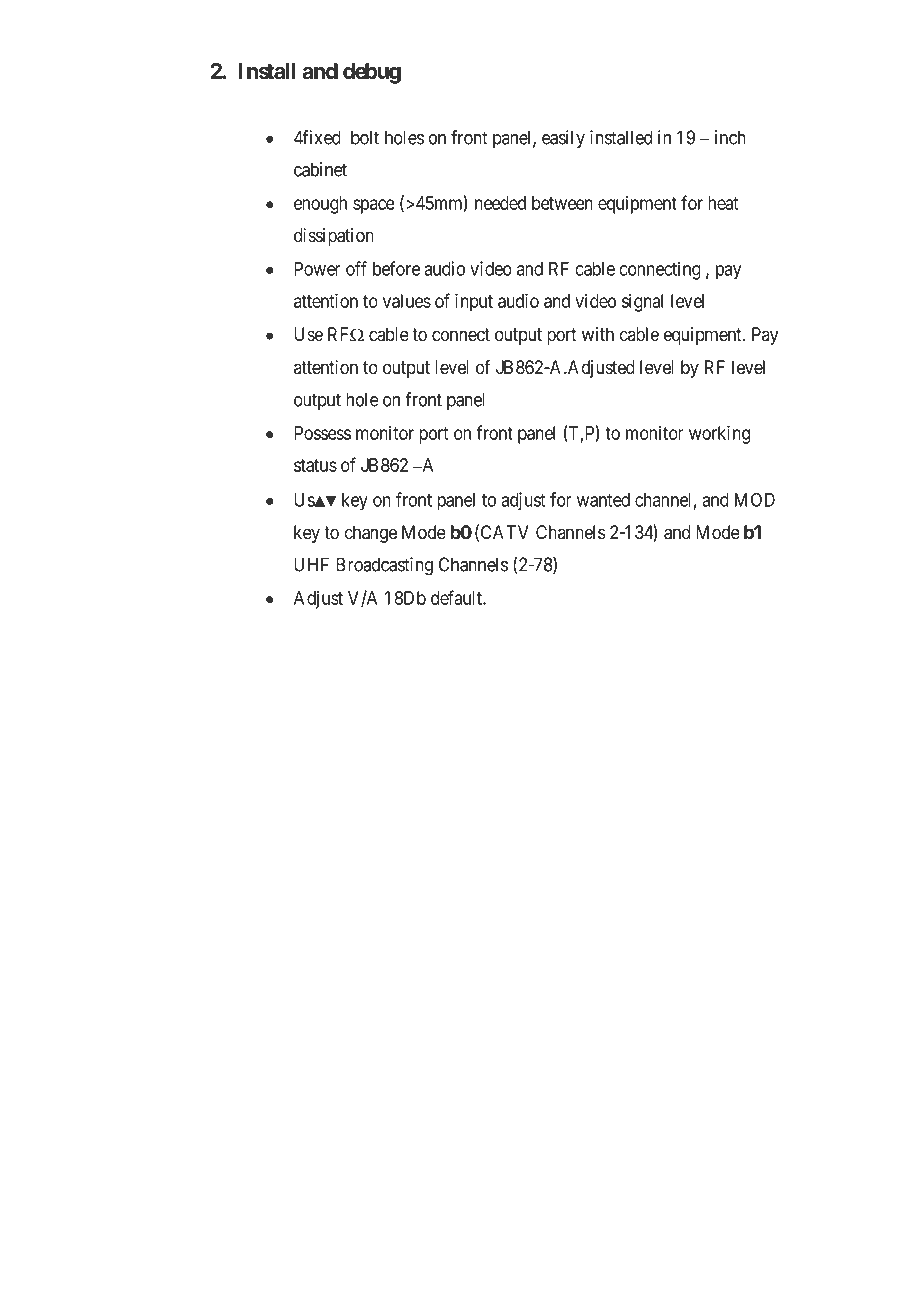  Describe the element at coordinates (730, 137) in the page. I see `inch` at that location.
